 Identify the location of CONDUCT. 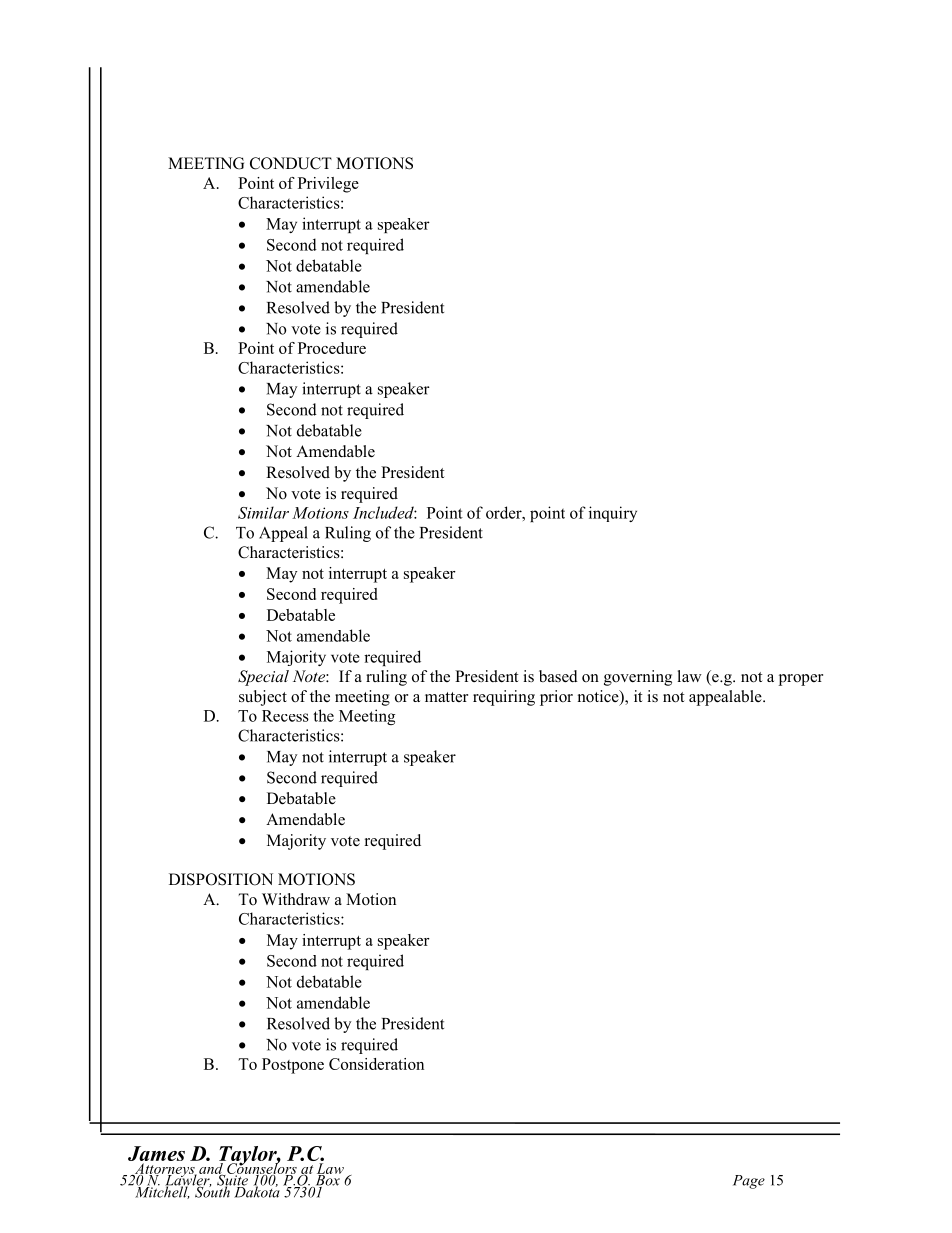
(291, 163).
